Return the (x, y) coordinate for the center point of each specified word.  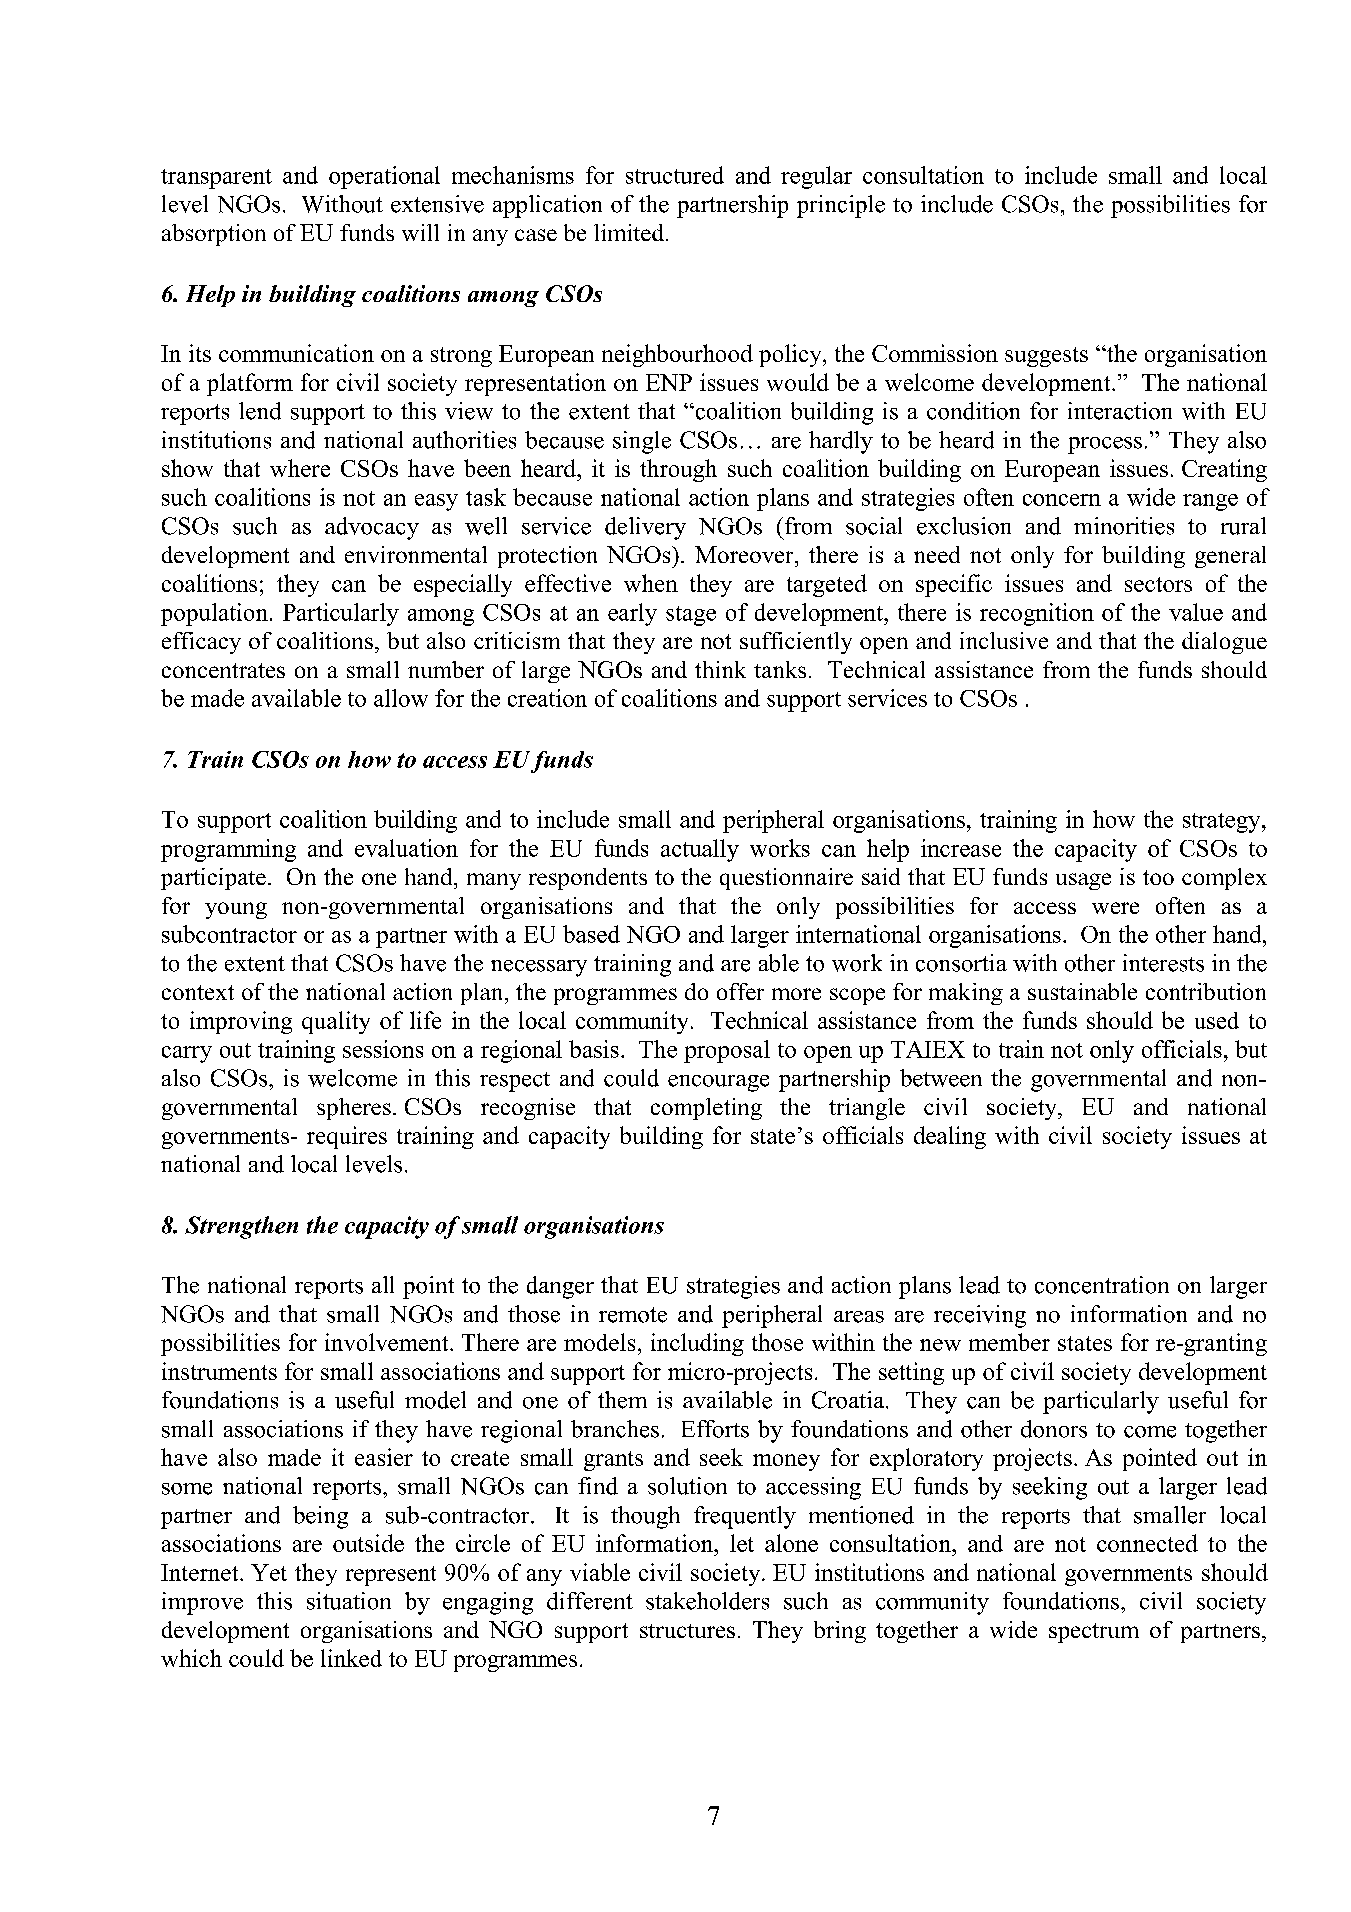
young (236, 910)
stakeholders (707, 1601)
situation (349, 1601)
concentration (1102, 1285)
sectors (1158, 584)
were (1115, 908)
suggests (1046, 357)
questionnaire (786, 879)
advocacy (372, 528)
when (651, 583)
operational (384, 177)
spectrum (1094, 1633)
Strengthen (241, 1227)
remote (633, 1315)
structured (675, 175)
